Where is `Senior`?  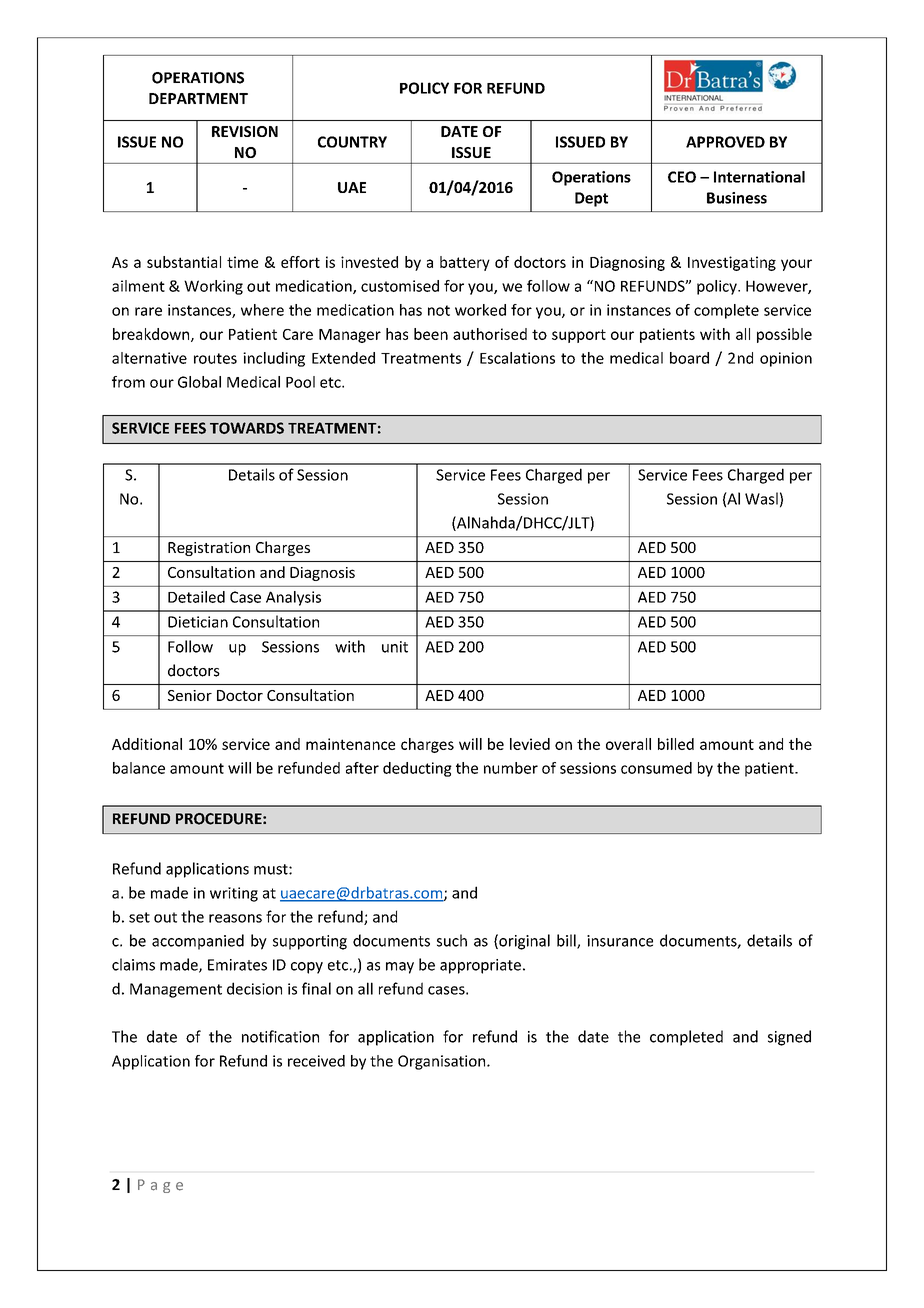
Senior is located at coordinates (190, 695).
